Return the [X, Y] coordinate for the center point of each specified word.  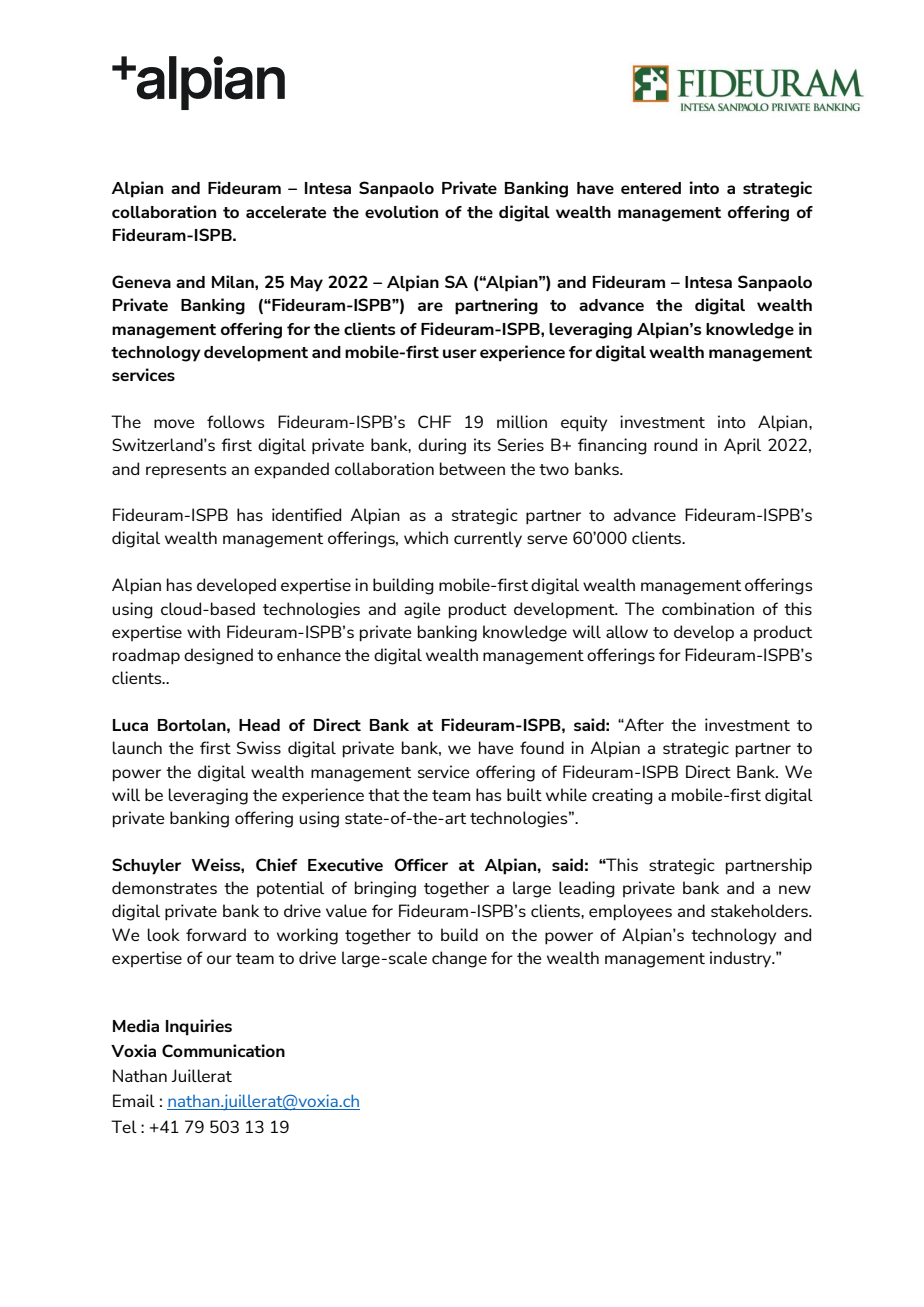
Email [134, 1100]
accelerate [286, 212]
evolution [401, 211]
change [459, 959]
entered [651, 188]
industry [742, 959]
